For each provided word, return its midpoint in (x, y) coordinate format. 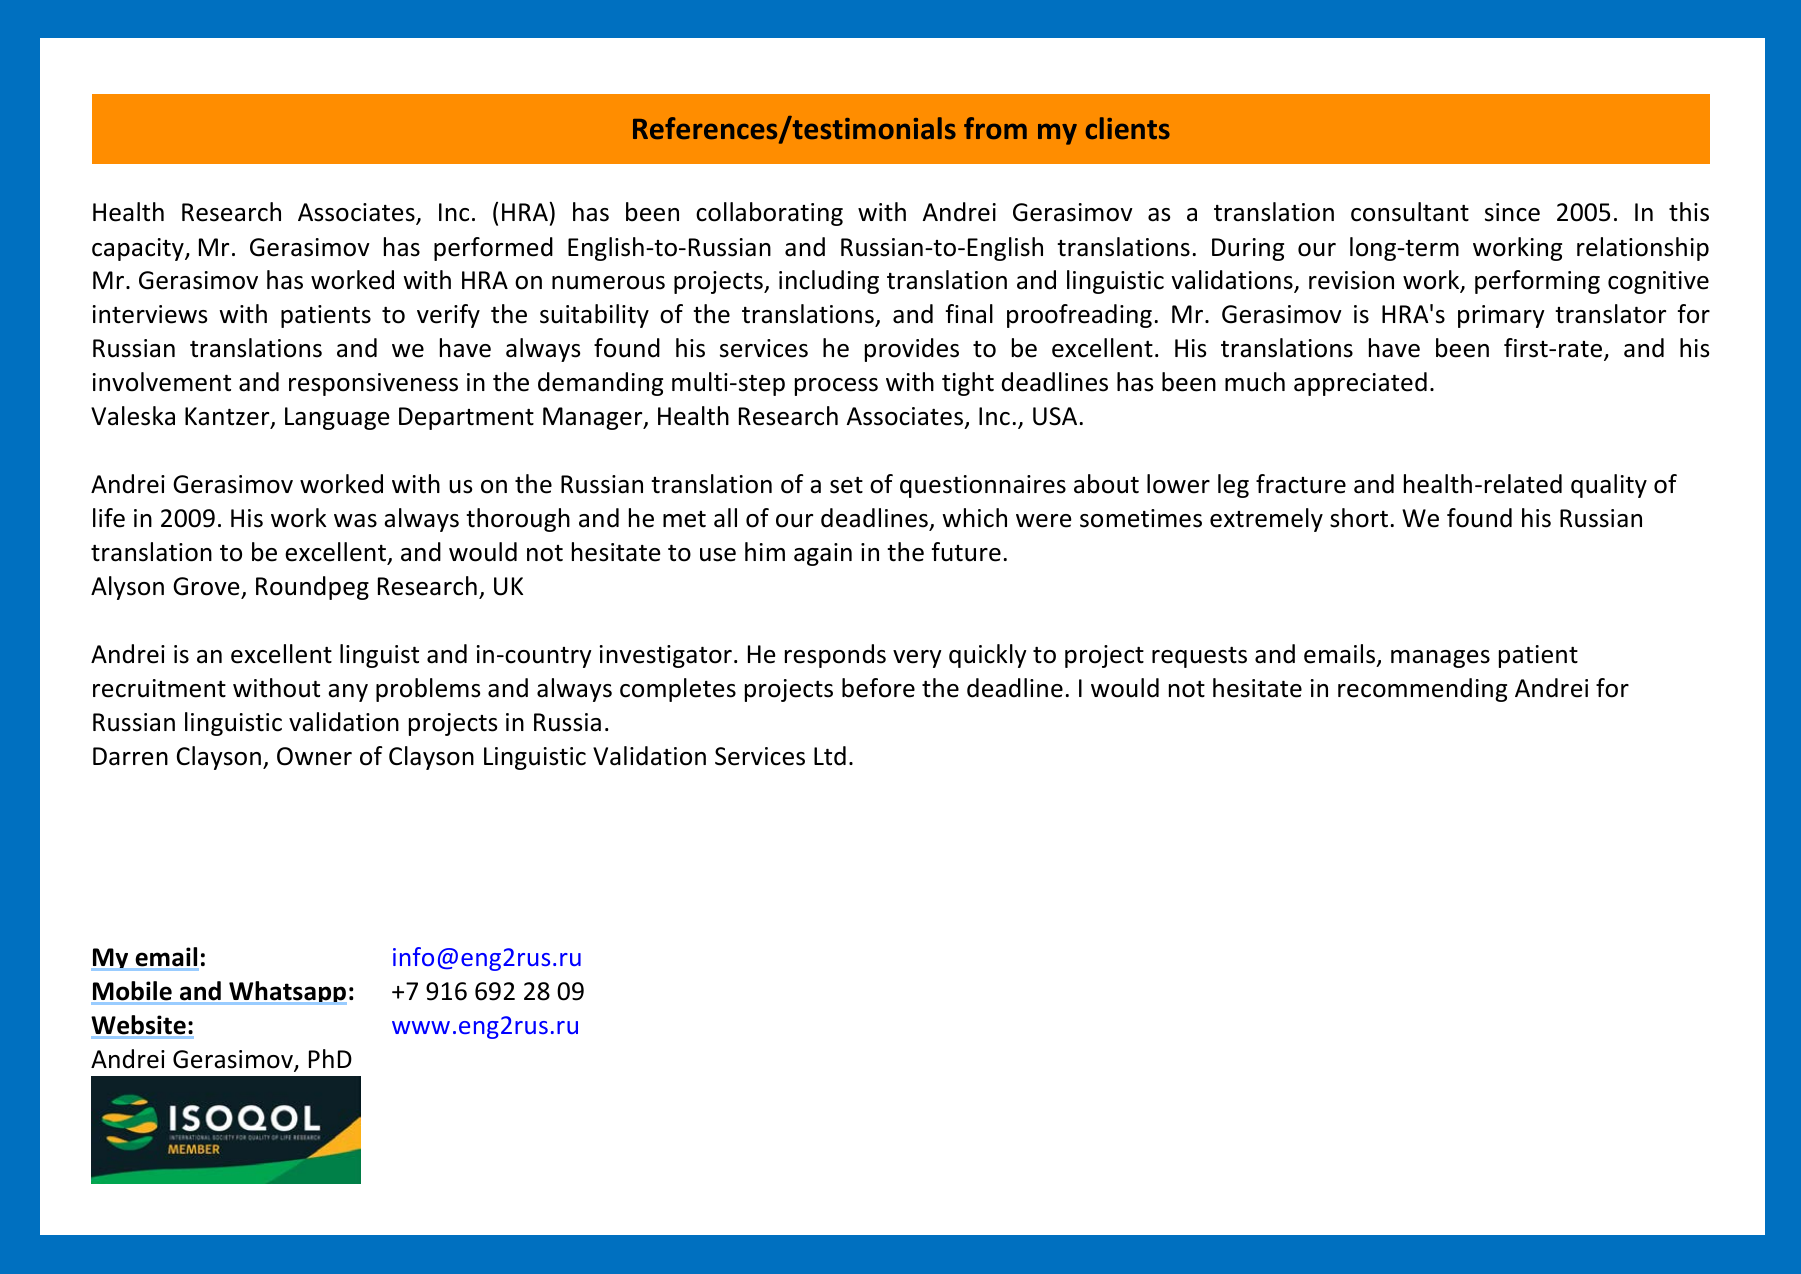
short (1359, 518)
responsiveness (373, 384)
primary (1501, 316)
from (995, 128)
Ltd (830, 756)
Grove (206, 586)
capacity (139, 249)
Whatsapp (287, 993)
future (966, 552)
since (1512, 212)
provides (912, 350)
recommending (1422, 690)
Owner (314, 756)
